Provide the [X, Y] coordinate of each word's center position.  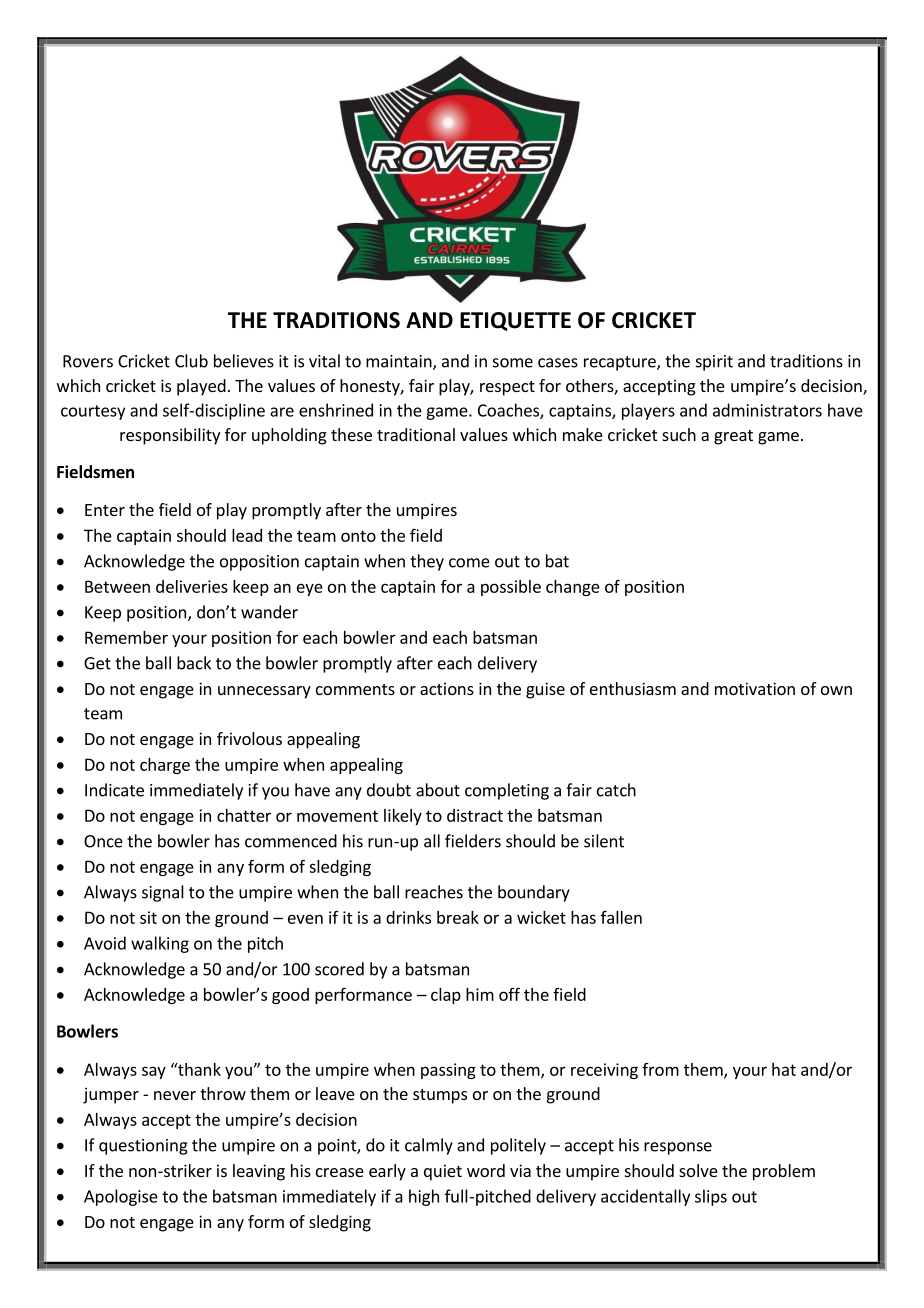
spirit [714, 363]
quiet [443, 1172]
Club [191, 361]
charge [165, 766]
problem [784, 1172]
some [513, 363]
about [438, 790]
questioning [143, 1147]
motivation [755, 688]
